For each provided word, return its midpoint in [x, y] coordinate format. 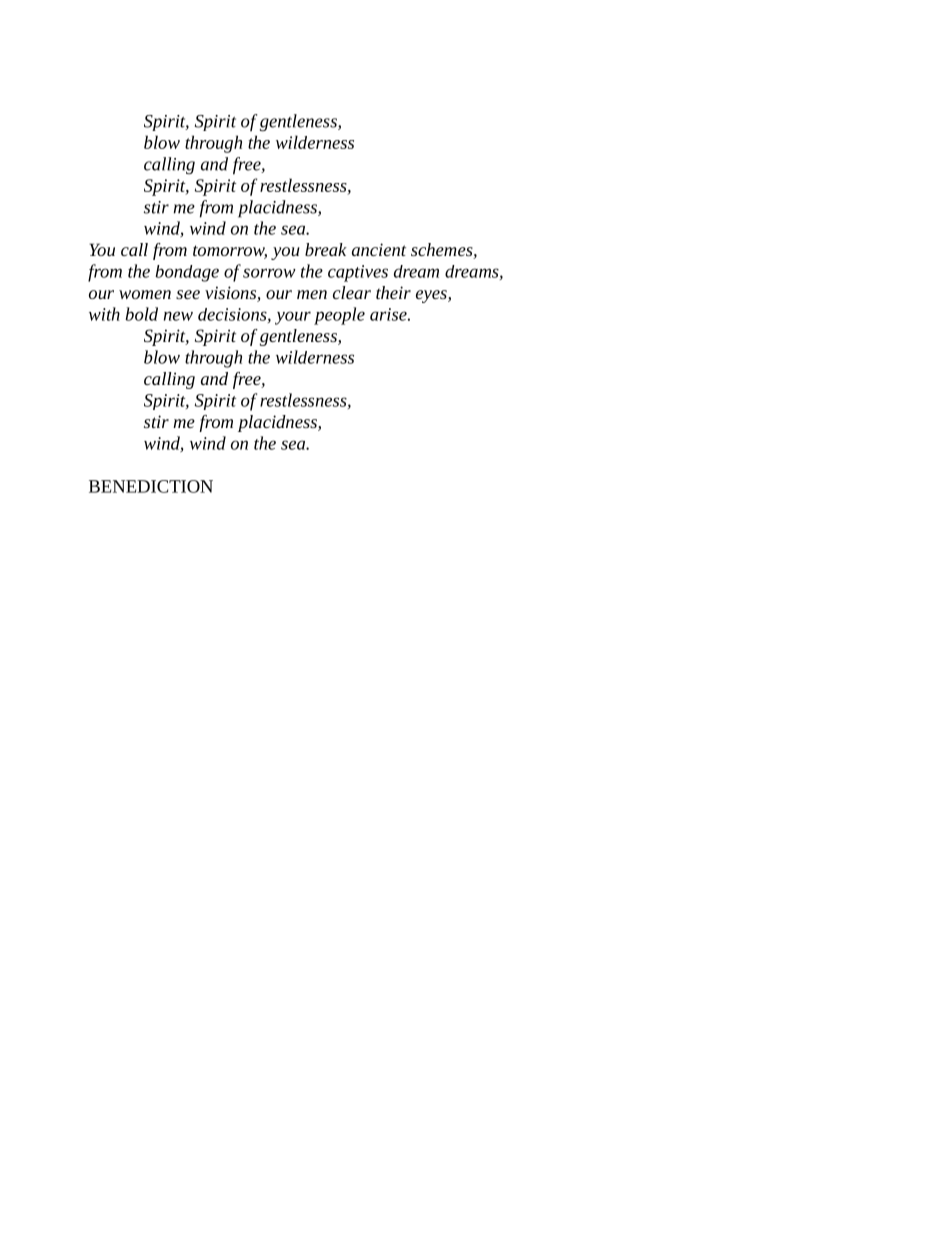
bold [141, 314]
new [178, 316]
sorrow [269, 273]
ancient [379, 249]
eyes [432, 296]
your [293, 318]
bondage [187, 273]
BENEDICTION [151, 486]
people [339, 316]
